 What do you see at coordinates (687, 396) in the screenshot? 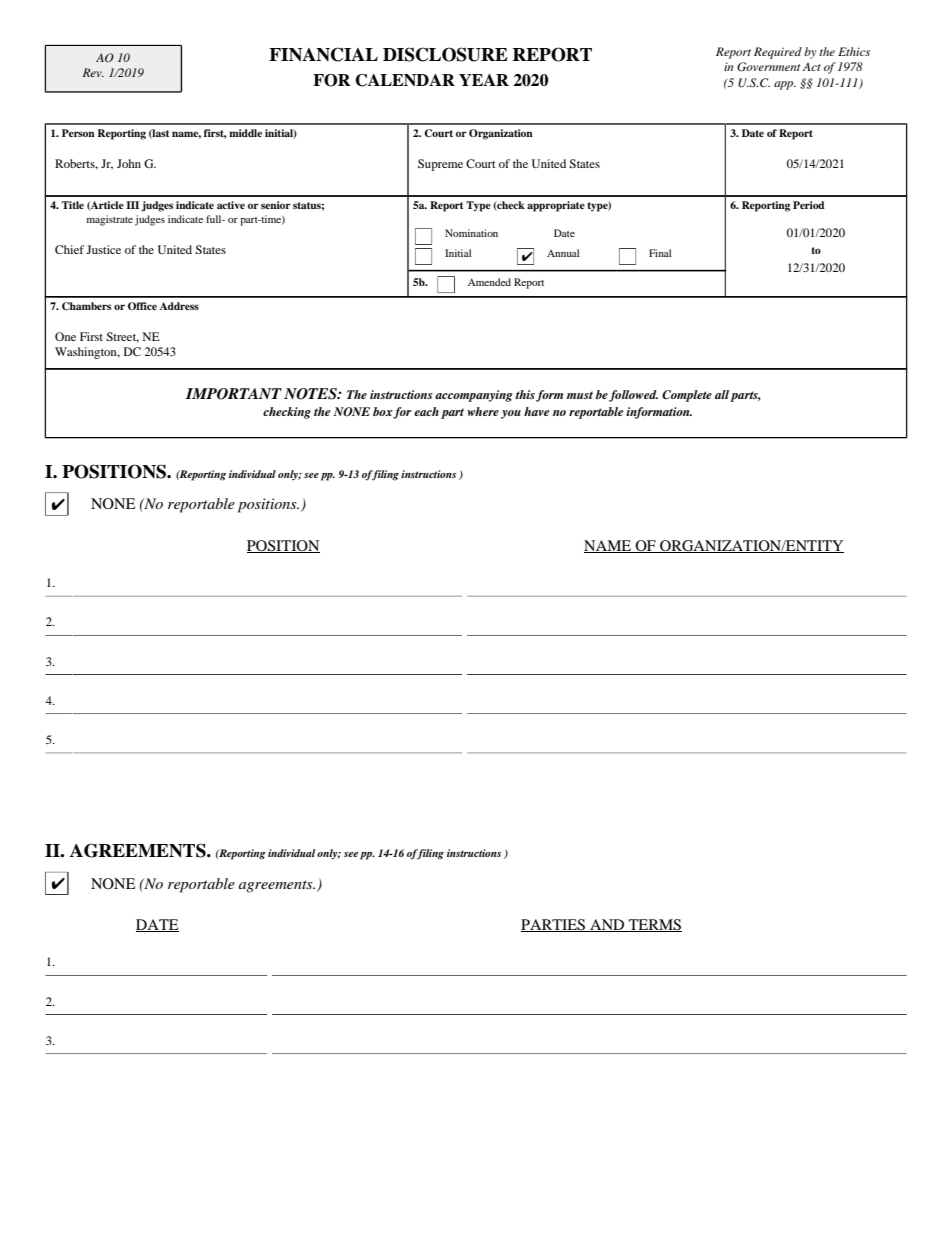
I see `Complete` at bounding box center [687, 396].
